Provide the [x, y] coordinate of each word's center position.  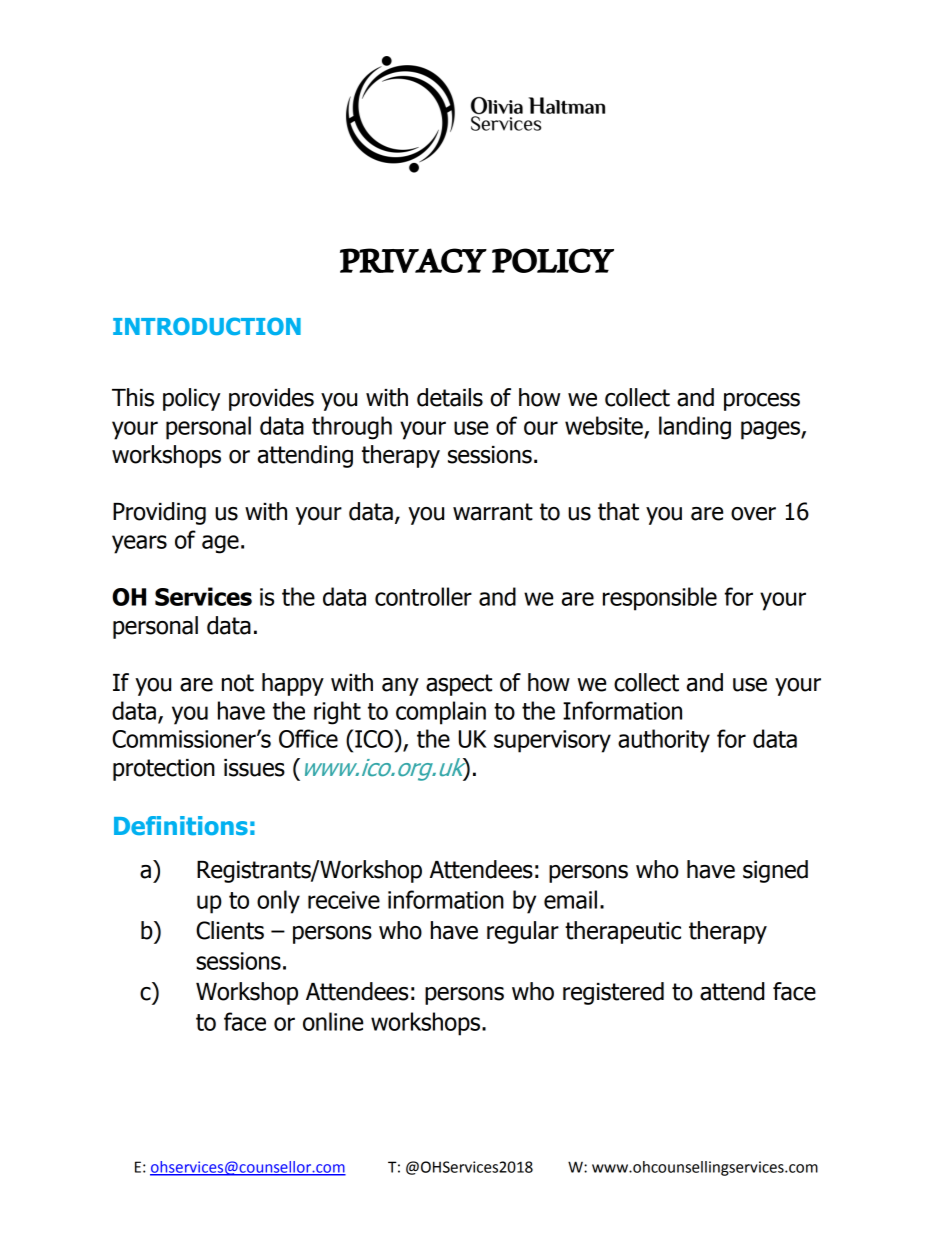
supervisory [552, 741]
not [238, 683]
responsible [660, 599]
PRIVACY [413, 260]
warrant [493, 512]
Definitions [181, 825]
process [762, 402]
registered [613, 993]
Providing [159, 513]
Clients [230, 930]
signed [775, 871]
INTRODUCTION [207, 326]
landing [695, 428]
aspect [459, 685]
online [333, 1021]
